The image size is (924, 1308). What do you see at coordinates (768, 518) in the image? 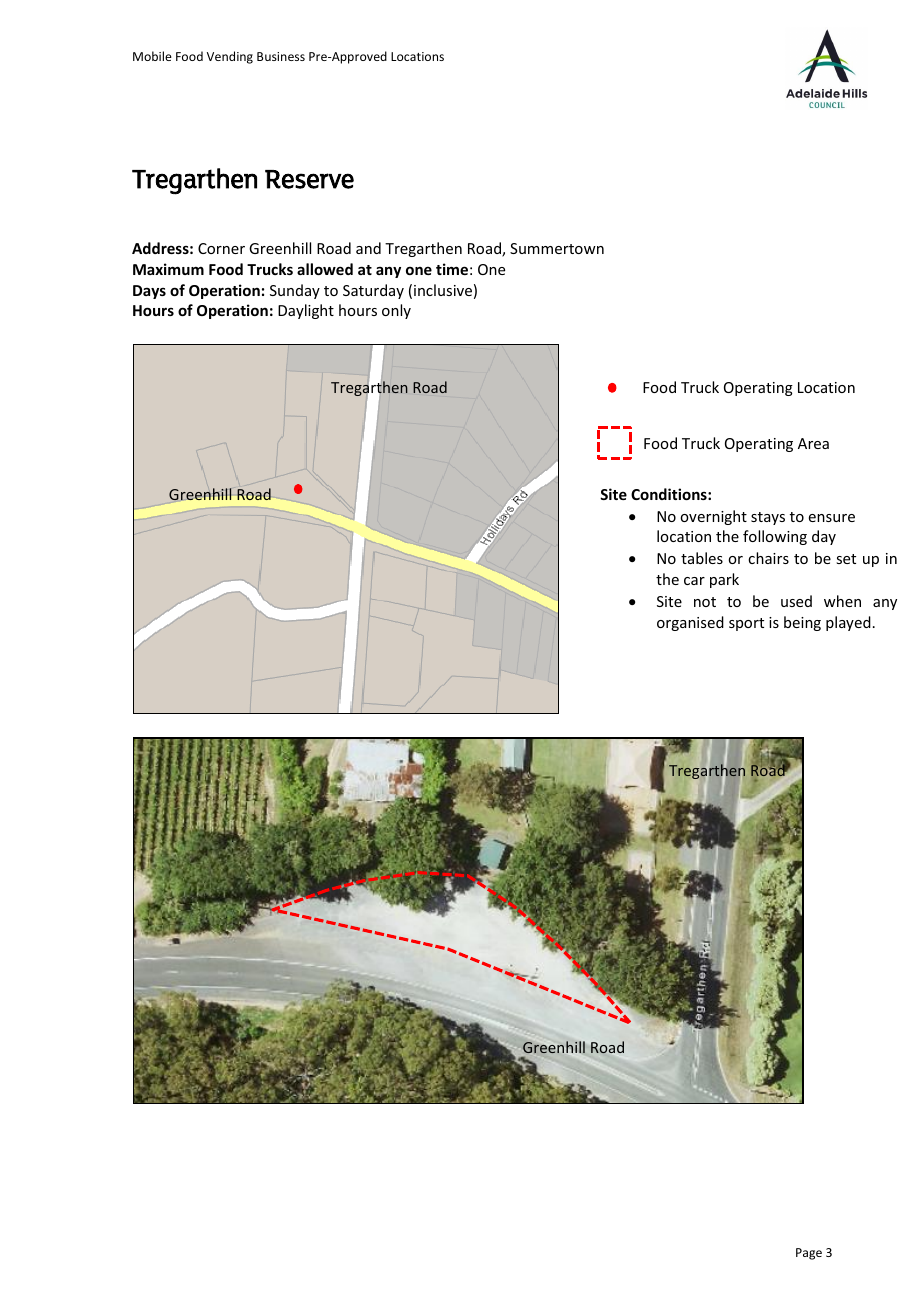
I see `stays` at bounding box center [768, 518].
